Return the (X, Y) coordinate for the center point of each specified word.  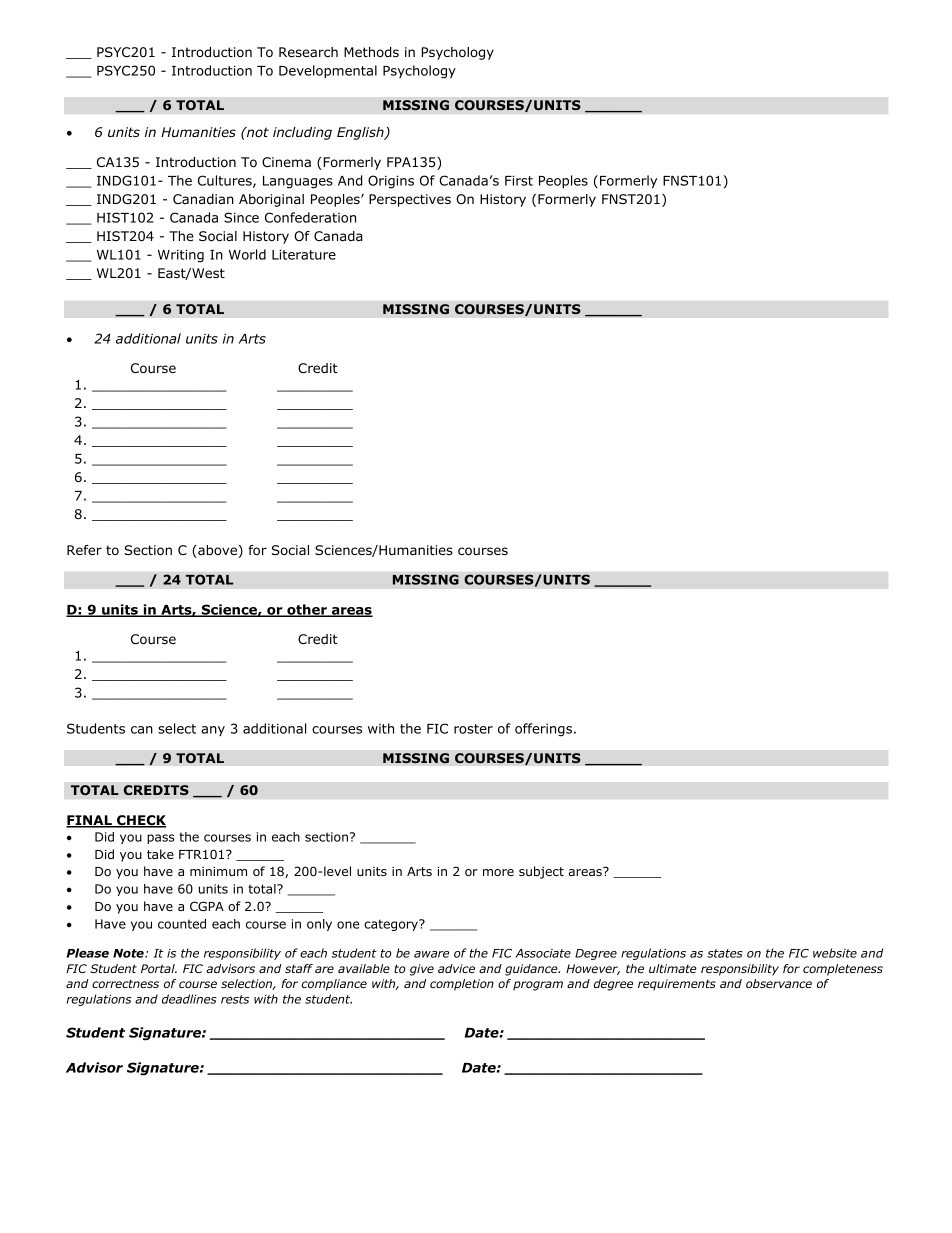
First (519, 180)
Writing (181, 256)
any (213, 731)
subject (541, 872)
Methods (371, 52)
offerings (543, 730)
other (307, 610)
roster (473, 729)
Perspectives (410, 200)
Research (308, 52)
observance (779, 983)
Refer (84, 550)
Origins (391, 182)
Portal (159, 968)
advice (456, 968)
